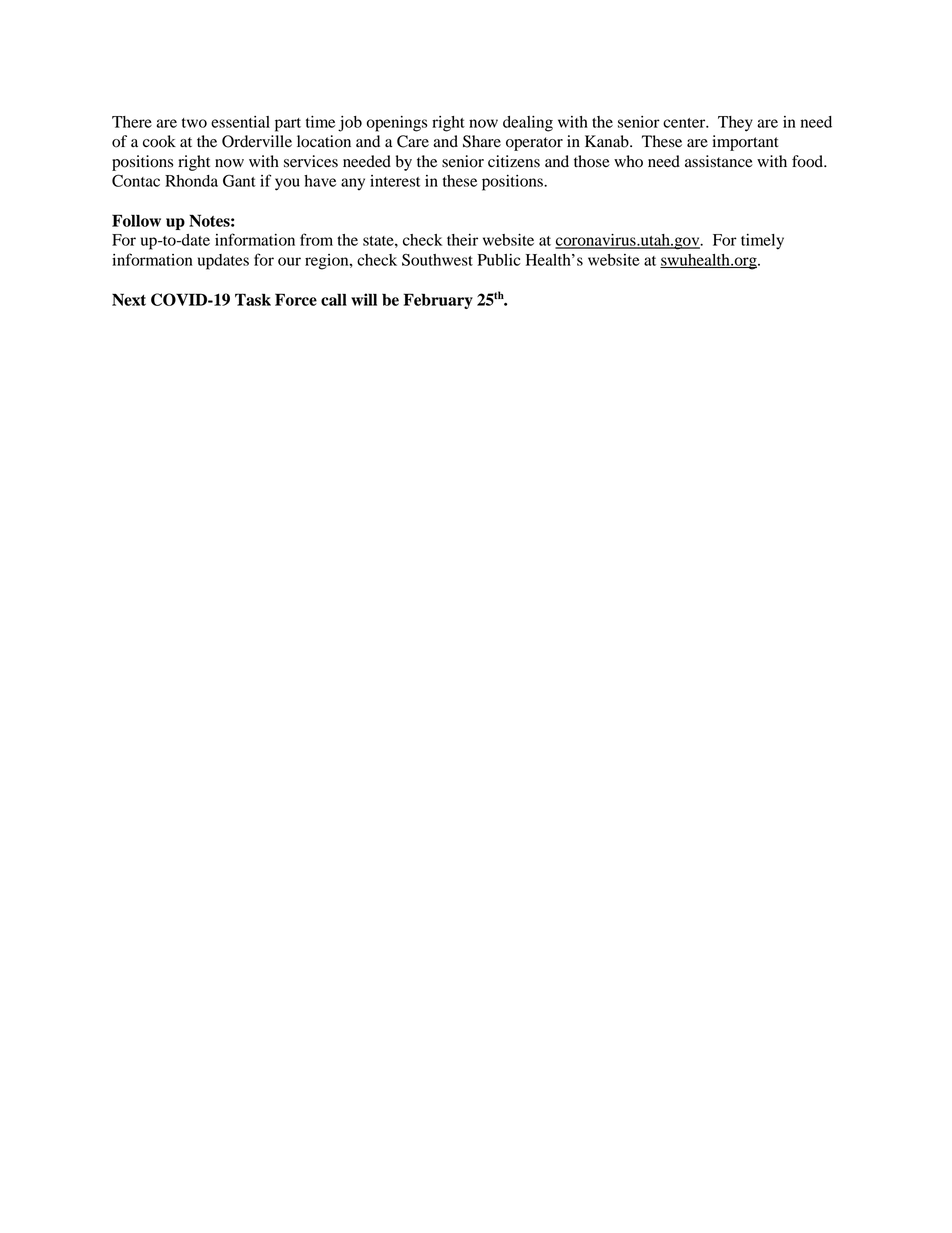 This page has width=952, height=1233. What do you see at coordinates (438, 301) in the page?
I see `February` at bounding box center [438, 301].
